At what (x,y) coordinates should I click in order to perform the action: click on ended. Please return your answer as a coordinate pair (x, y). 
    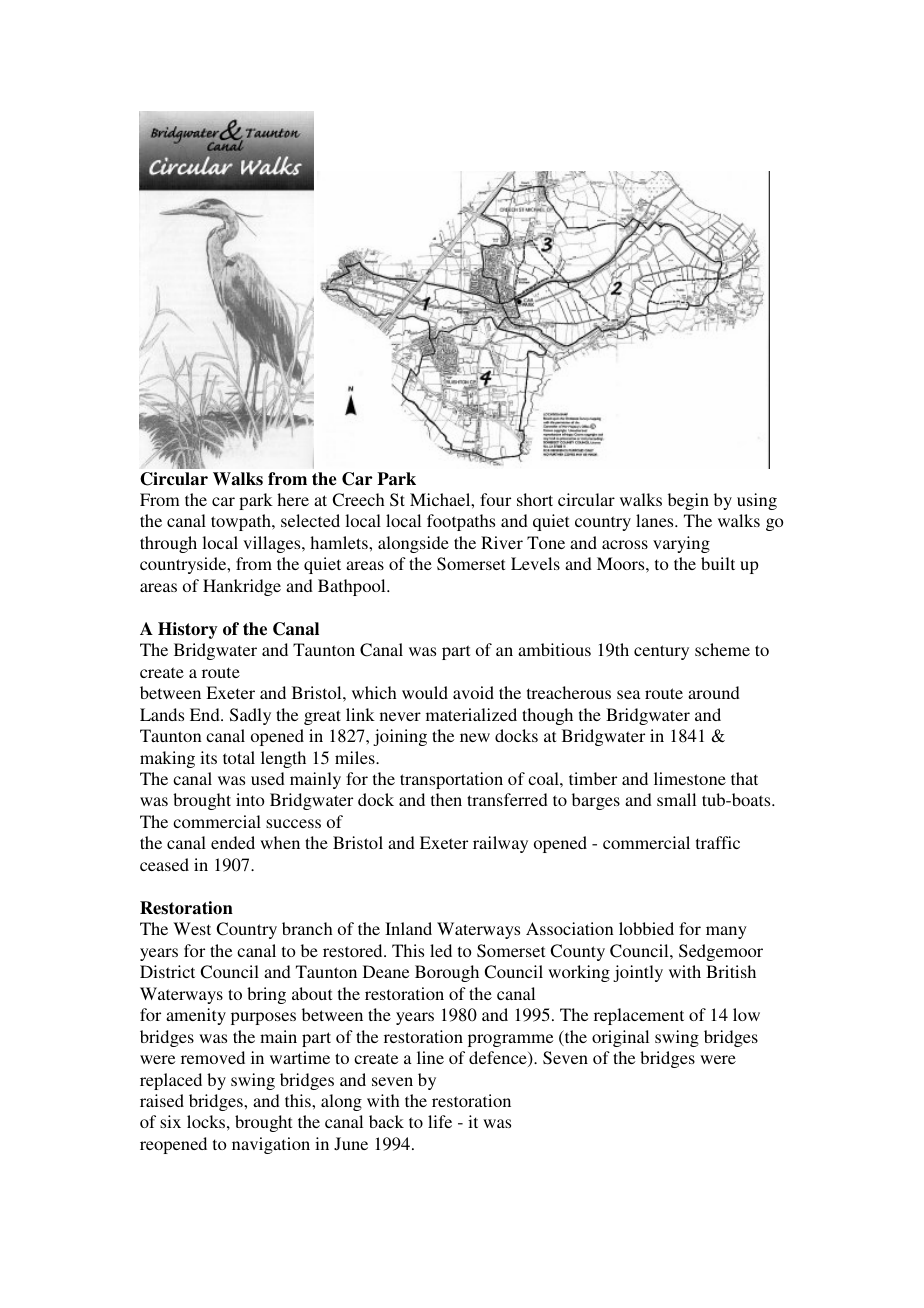
    Looking at the image, I should click on (233, 842).
